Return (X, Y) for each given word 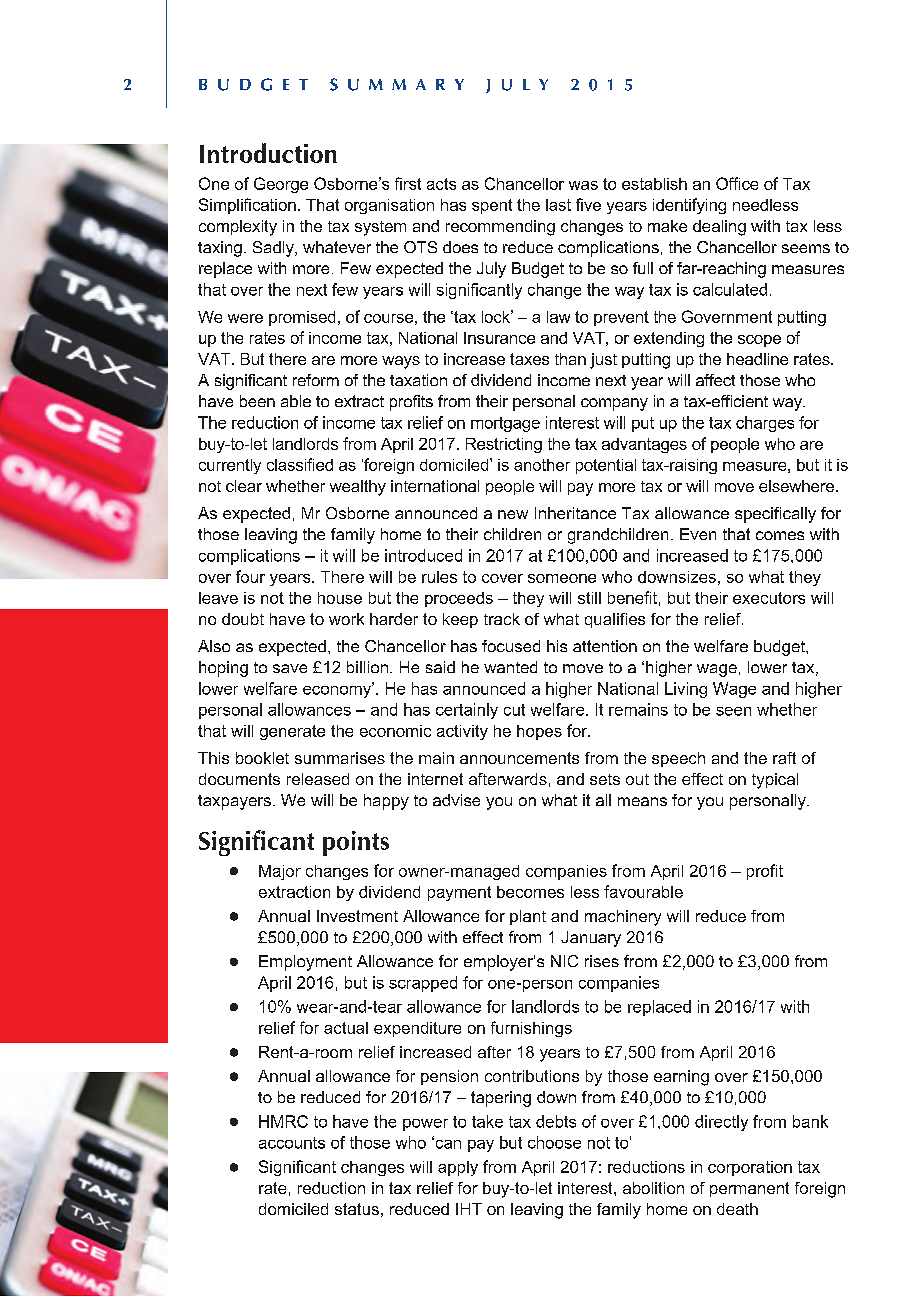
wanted (510, 667)
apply (458, 1168)
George (281, 185)
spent (492, 206)
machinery (623, 918)
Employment (305, 963)
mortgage (505, 424)
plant (528, 917)
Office (737, 183)
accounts (292, 1143)
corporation (750, 1168)
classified (300, 464)
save (290, 668)
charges (765, 424)
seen (733, 711)
